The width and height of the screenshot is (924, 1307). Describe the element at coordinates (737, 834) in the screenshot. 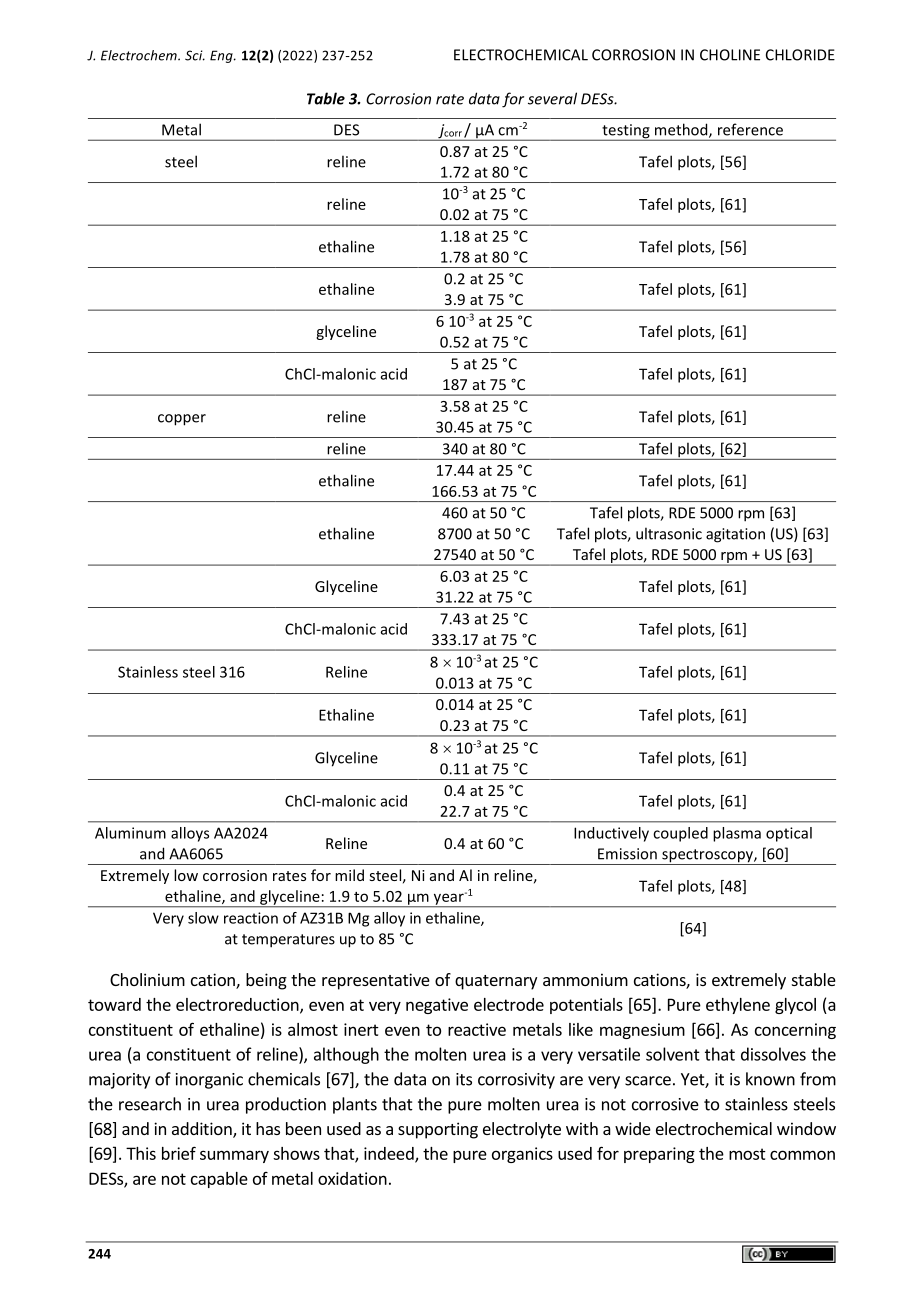

I see `plasma` at that location.
